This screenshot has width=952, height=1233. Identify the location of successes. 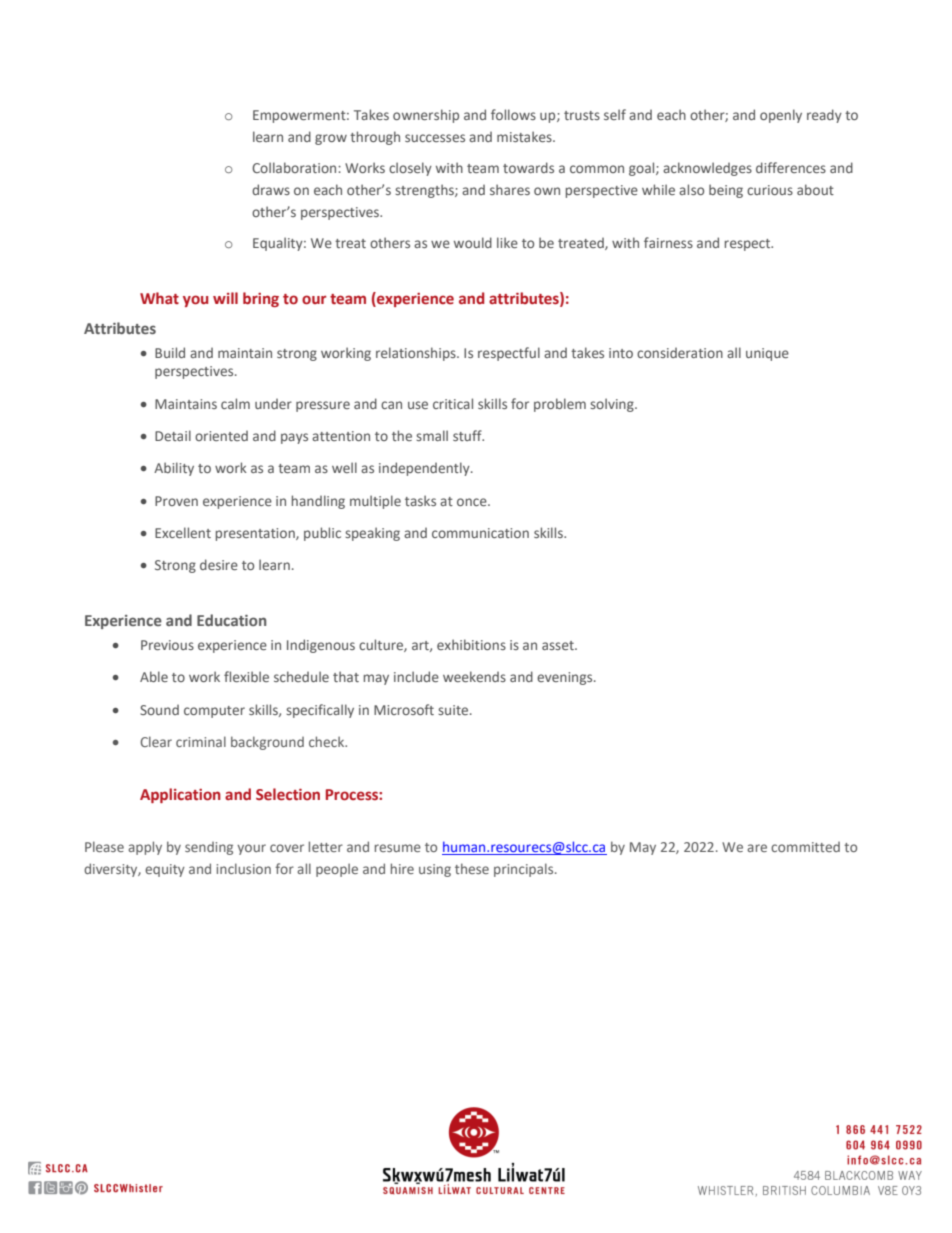
(435, 138).
